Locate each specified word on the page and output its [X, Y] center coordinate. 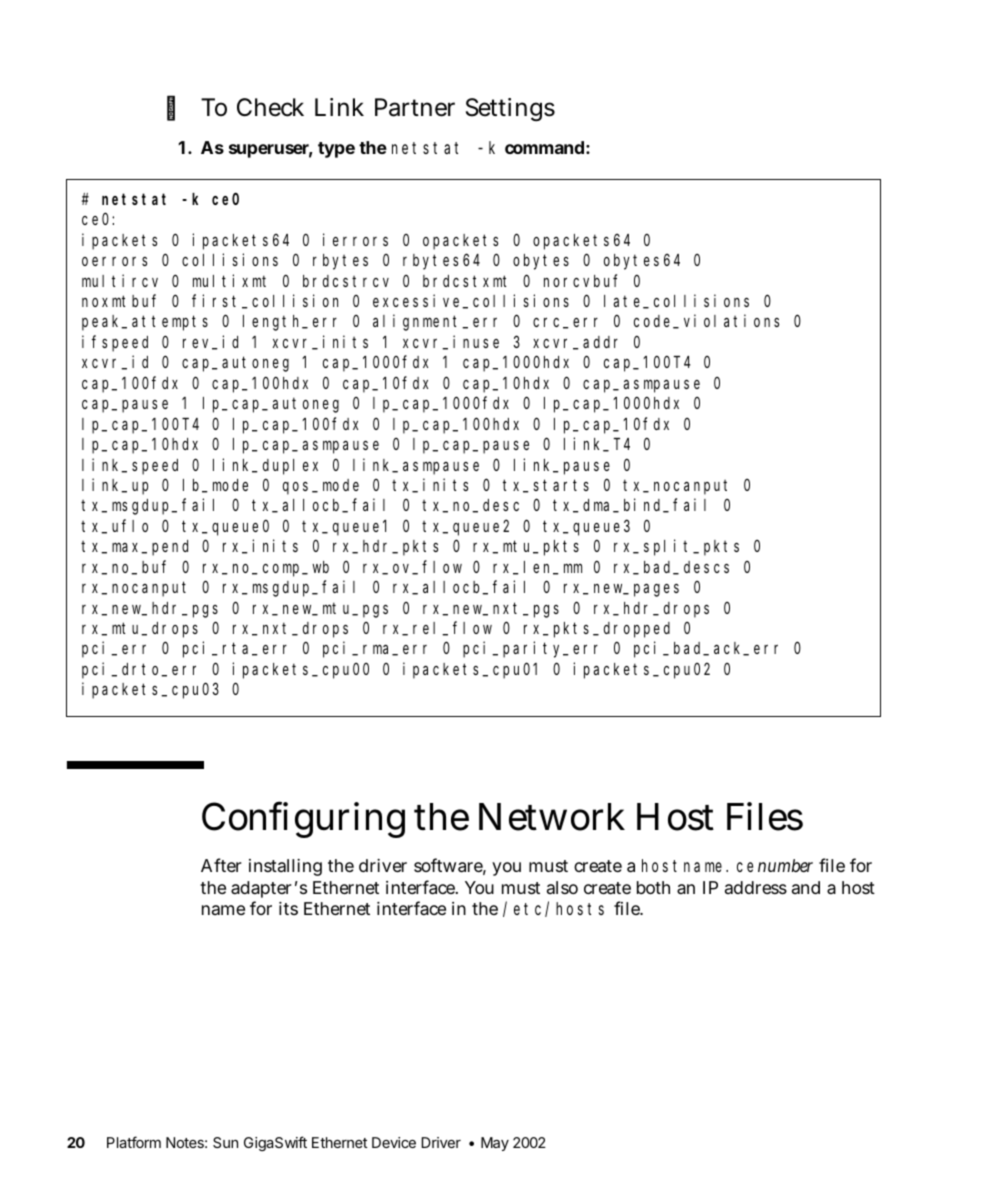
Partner [415, 107]
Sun [225, 1142]
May [495, 1144]
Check [270, 107]
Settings [510, 109]
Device [394, 1142]
